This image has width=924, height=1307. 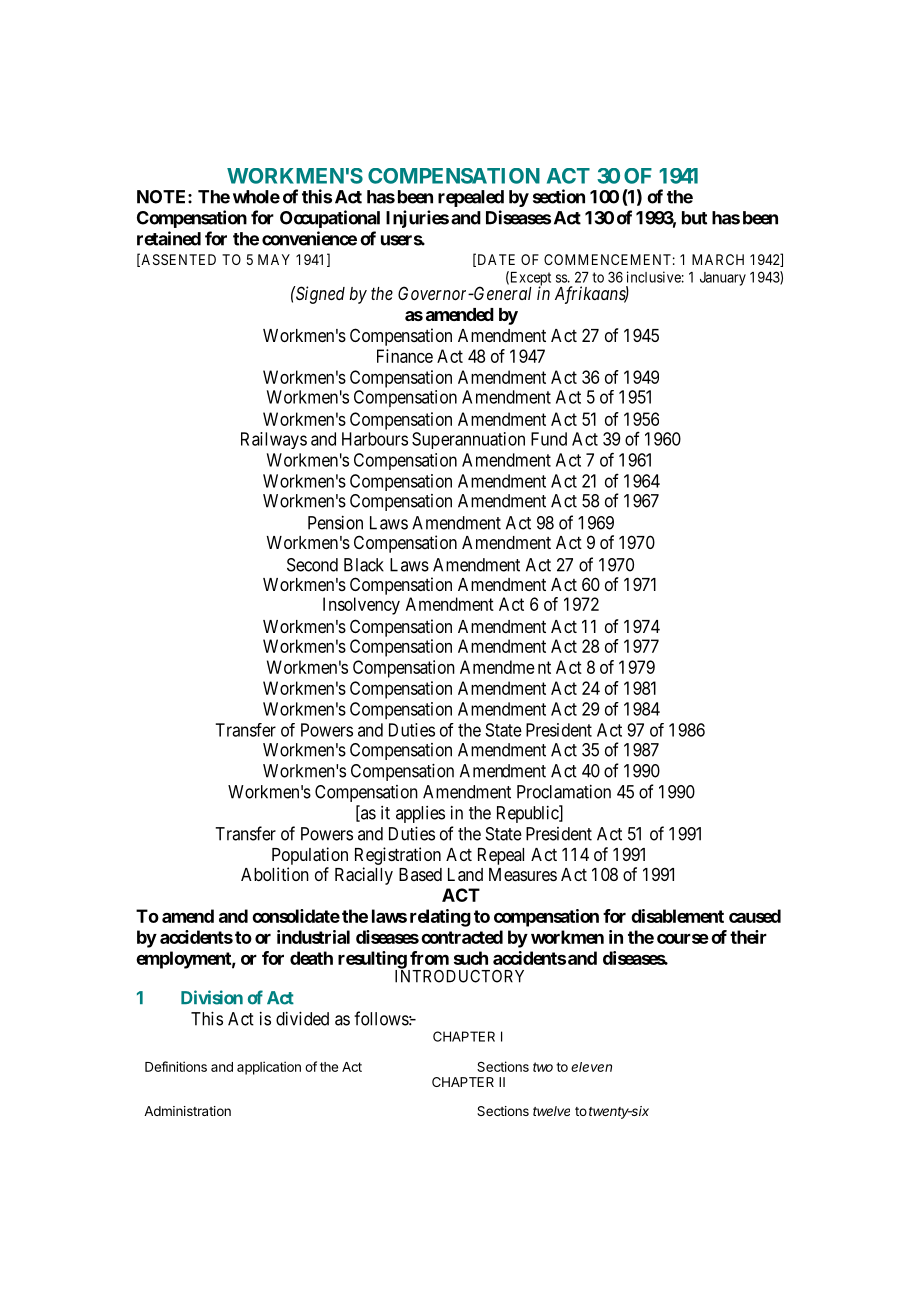 What do you see at coordinates (543, 1067) in the image?
I see `two` at bounding box center [543, 1067].
